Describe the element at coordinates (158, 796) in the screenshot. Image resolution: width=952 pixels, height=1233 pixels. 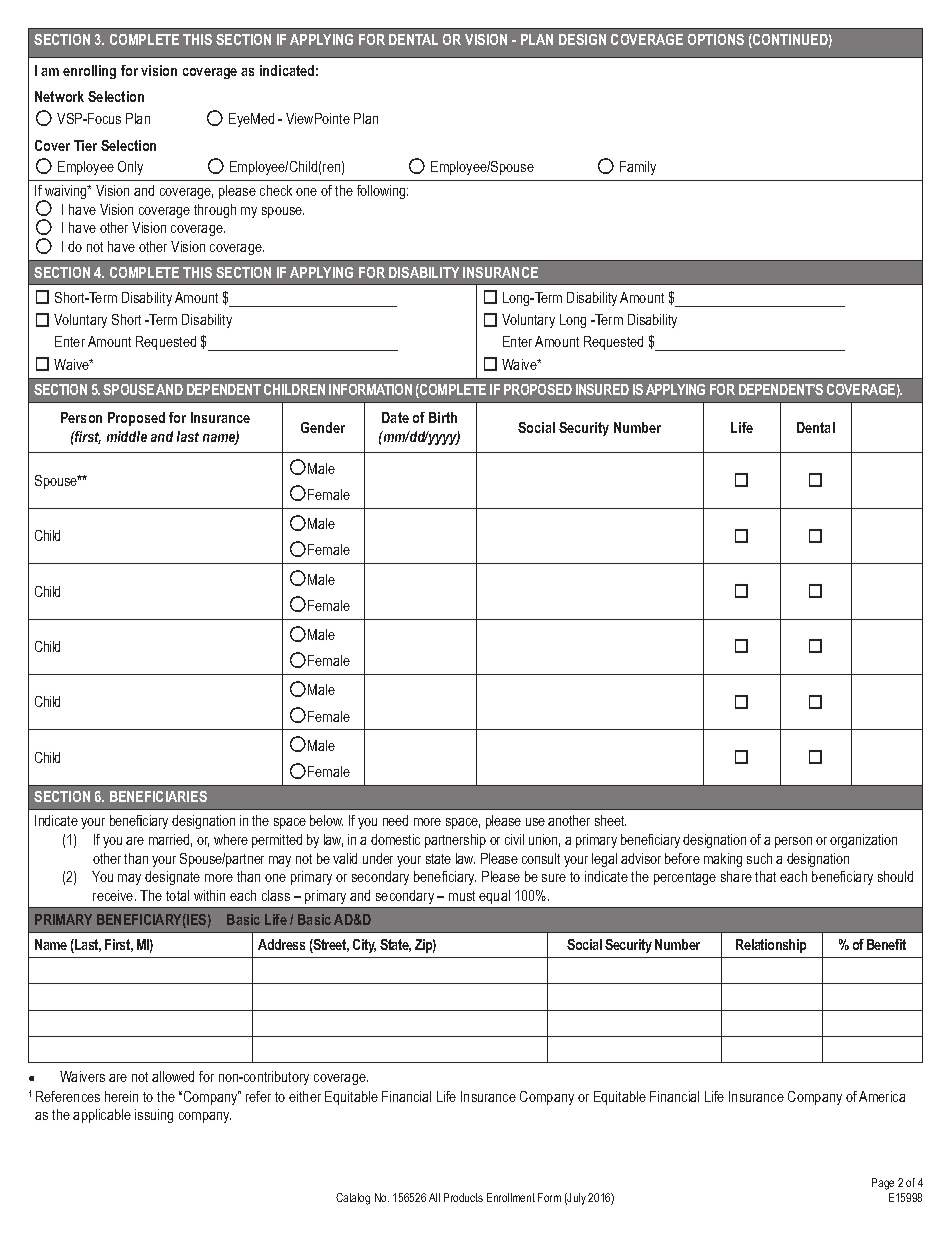
I see `BENEFICIARIES` at that location.
